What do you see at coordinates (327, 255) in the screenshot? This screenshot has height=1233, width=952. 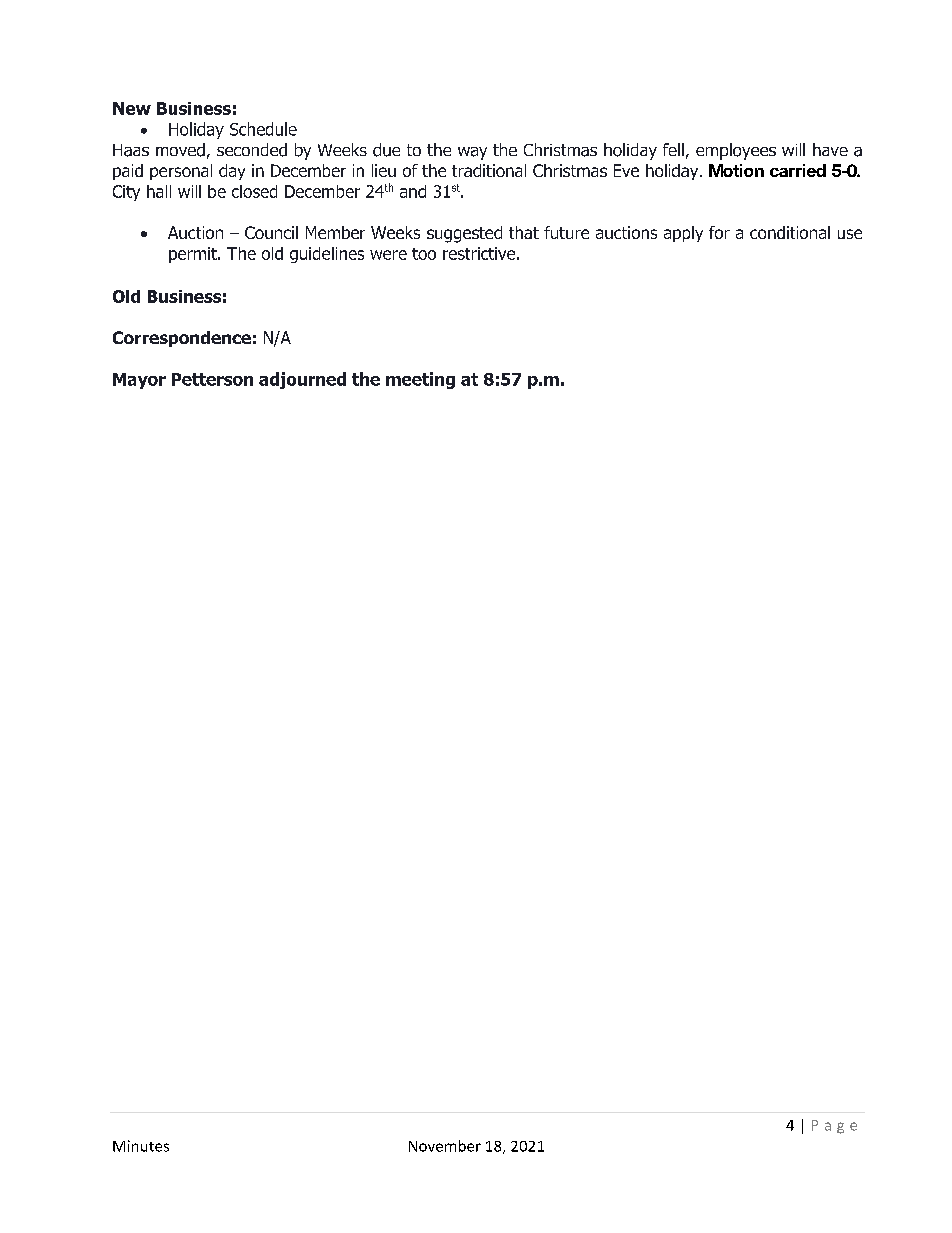 I see `guidelines` at bounding box center [327, 255].
